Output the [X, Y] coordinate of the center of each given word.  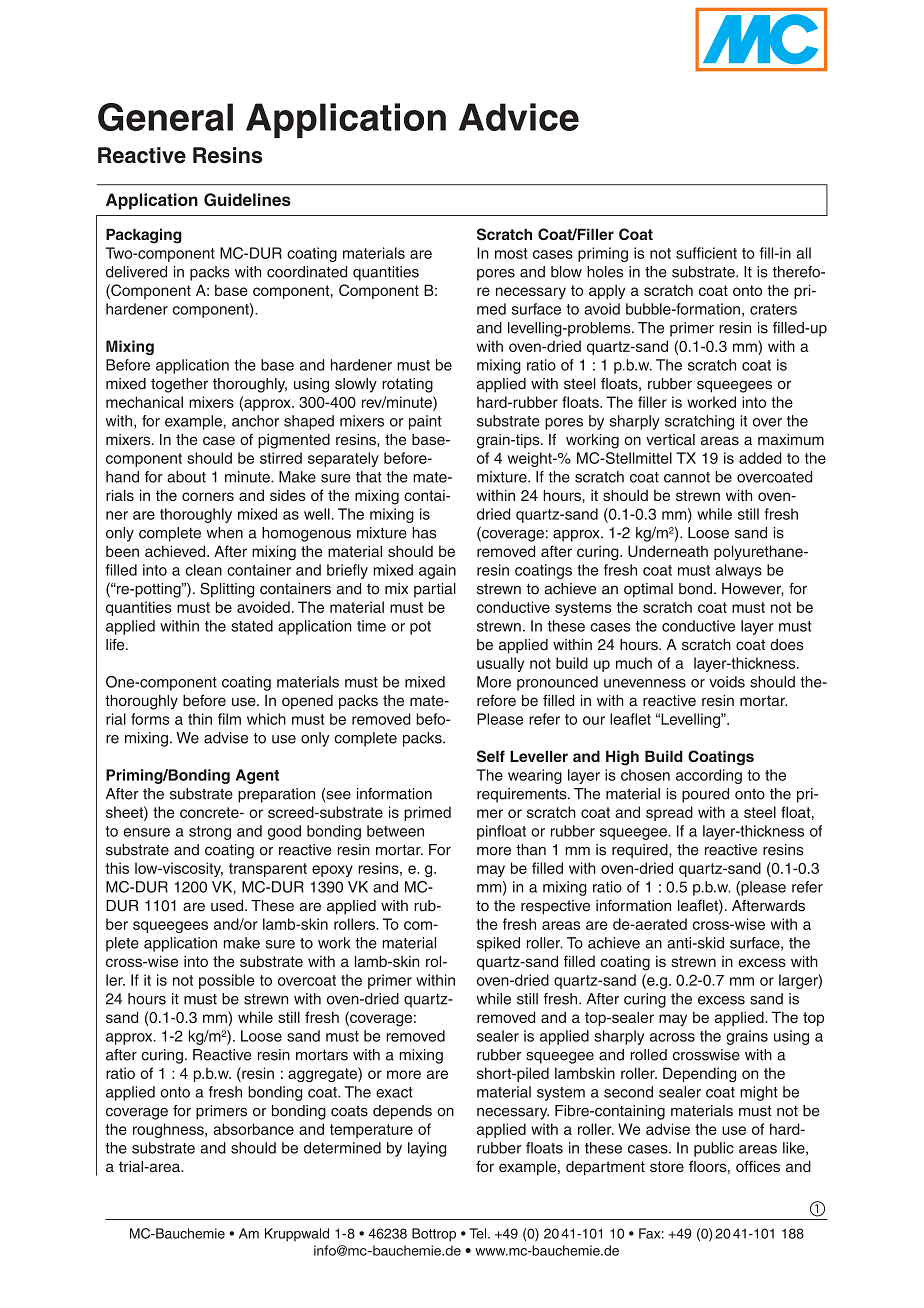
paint [425, 422]
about [186, 477]
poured [705, 795]
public [714, 1149]
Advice [519, 117]
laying [427, 1149]
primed [427, 813]
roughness [169, 1130]
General [165, 117]
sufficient [706, 253]
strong [210, 833]
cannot [687, 477]
